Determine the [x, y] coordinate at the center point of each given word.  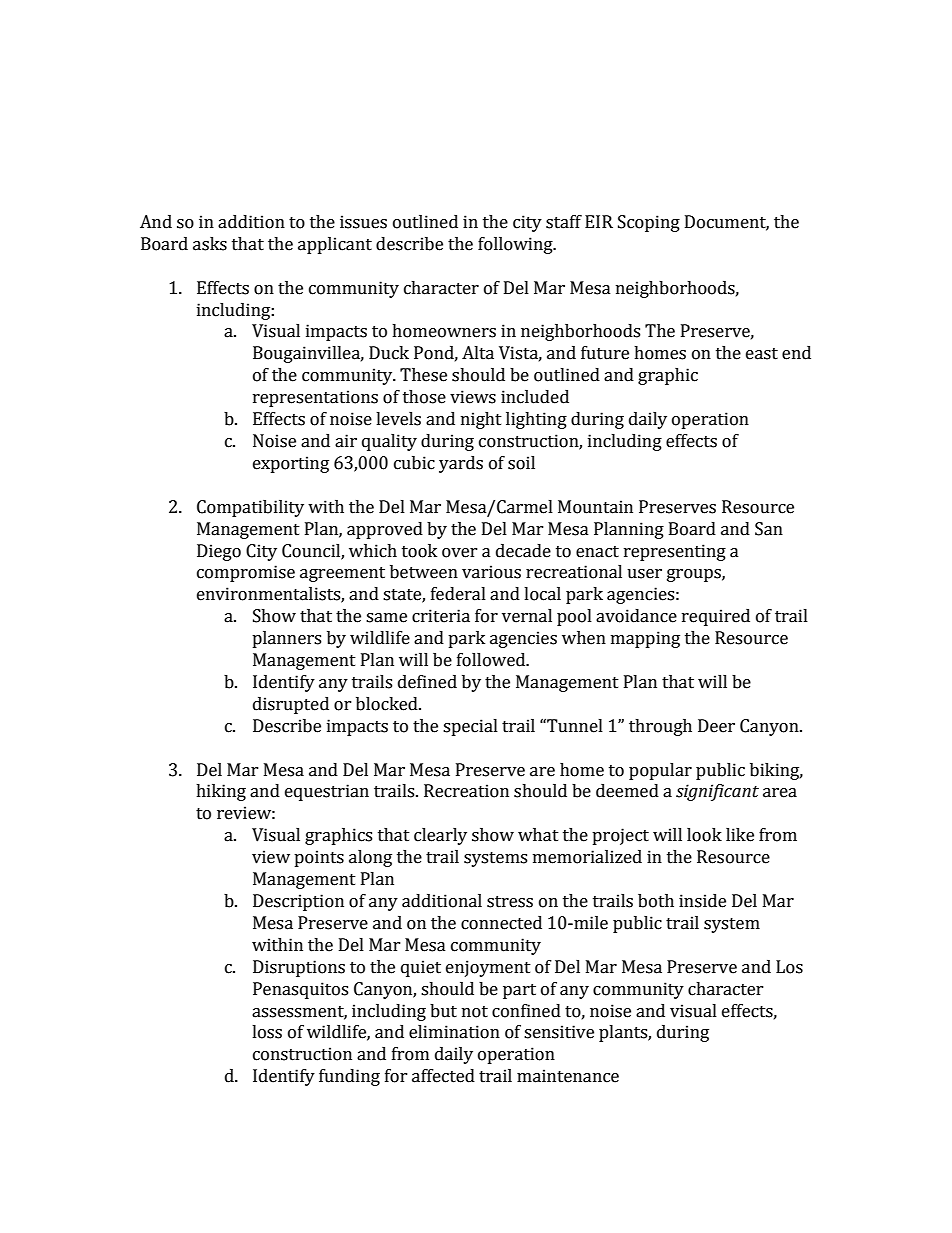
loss [267, 1032]
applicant [335, 245]
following [516, 245]
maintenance [568, 1076]
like [740, 835]
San [769, 529]
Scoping [649, 223]
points [319, 858]
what [538, 835]
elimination [454, 1032]
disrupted [291, 705]
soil [521, 463]
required [716, 617]
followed [492, 660]
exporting [291, 464]
